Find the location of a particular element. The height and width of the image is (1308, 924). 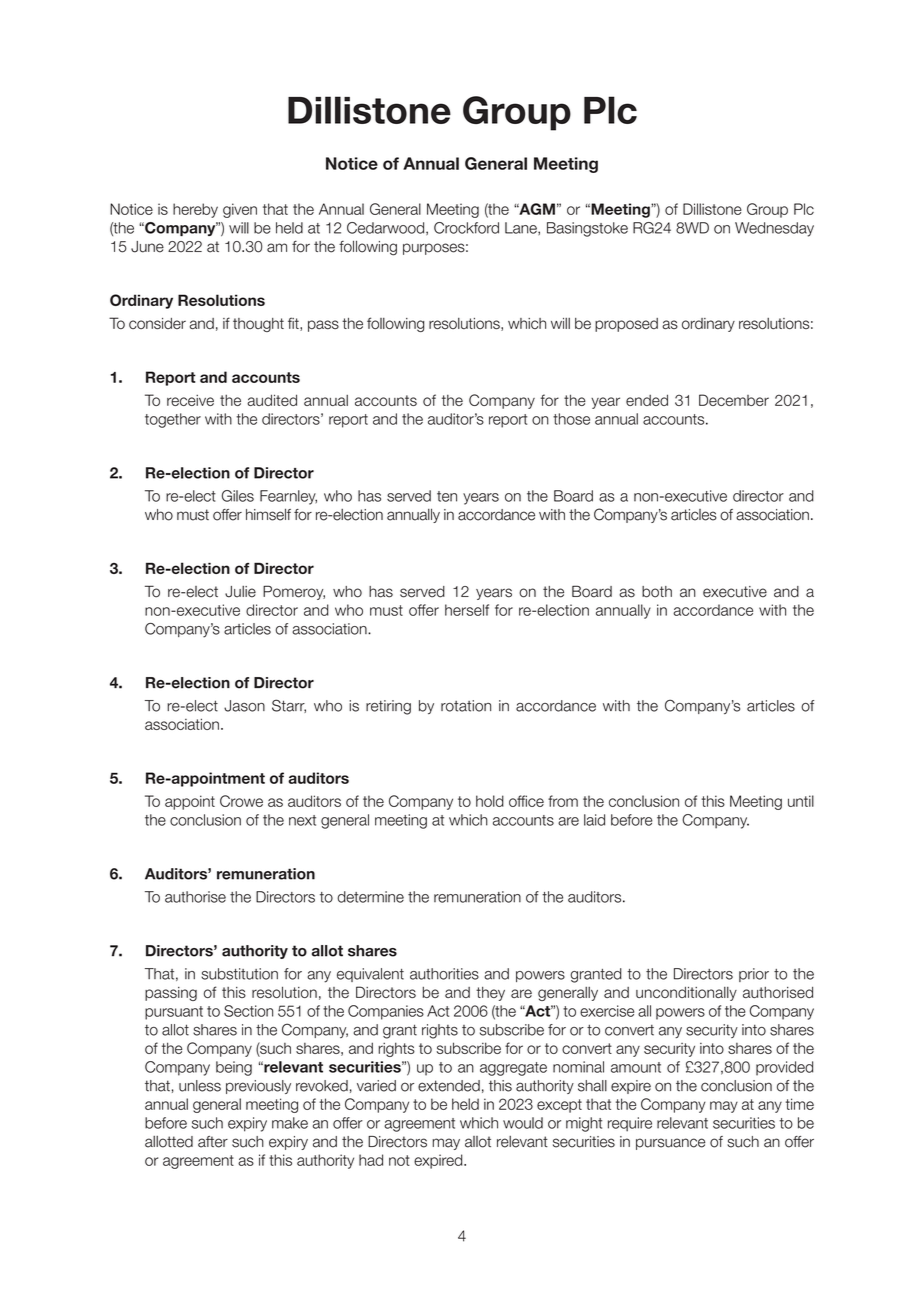

Crockford is located at coordinates (466, 228).
